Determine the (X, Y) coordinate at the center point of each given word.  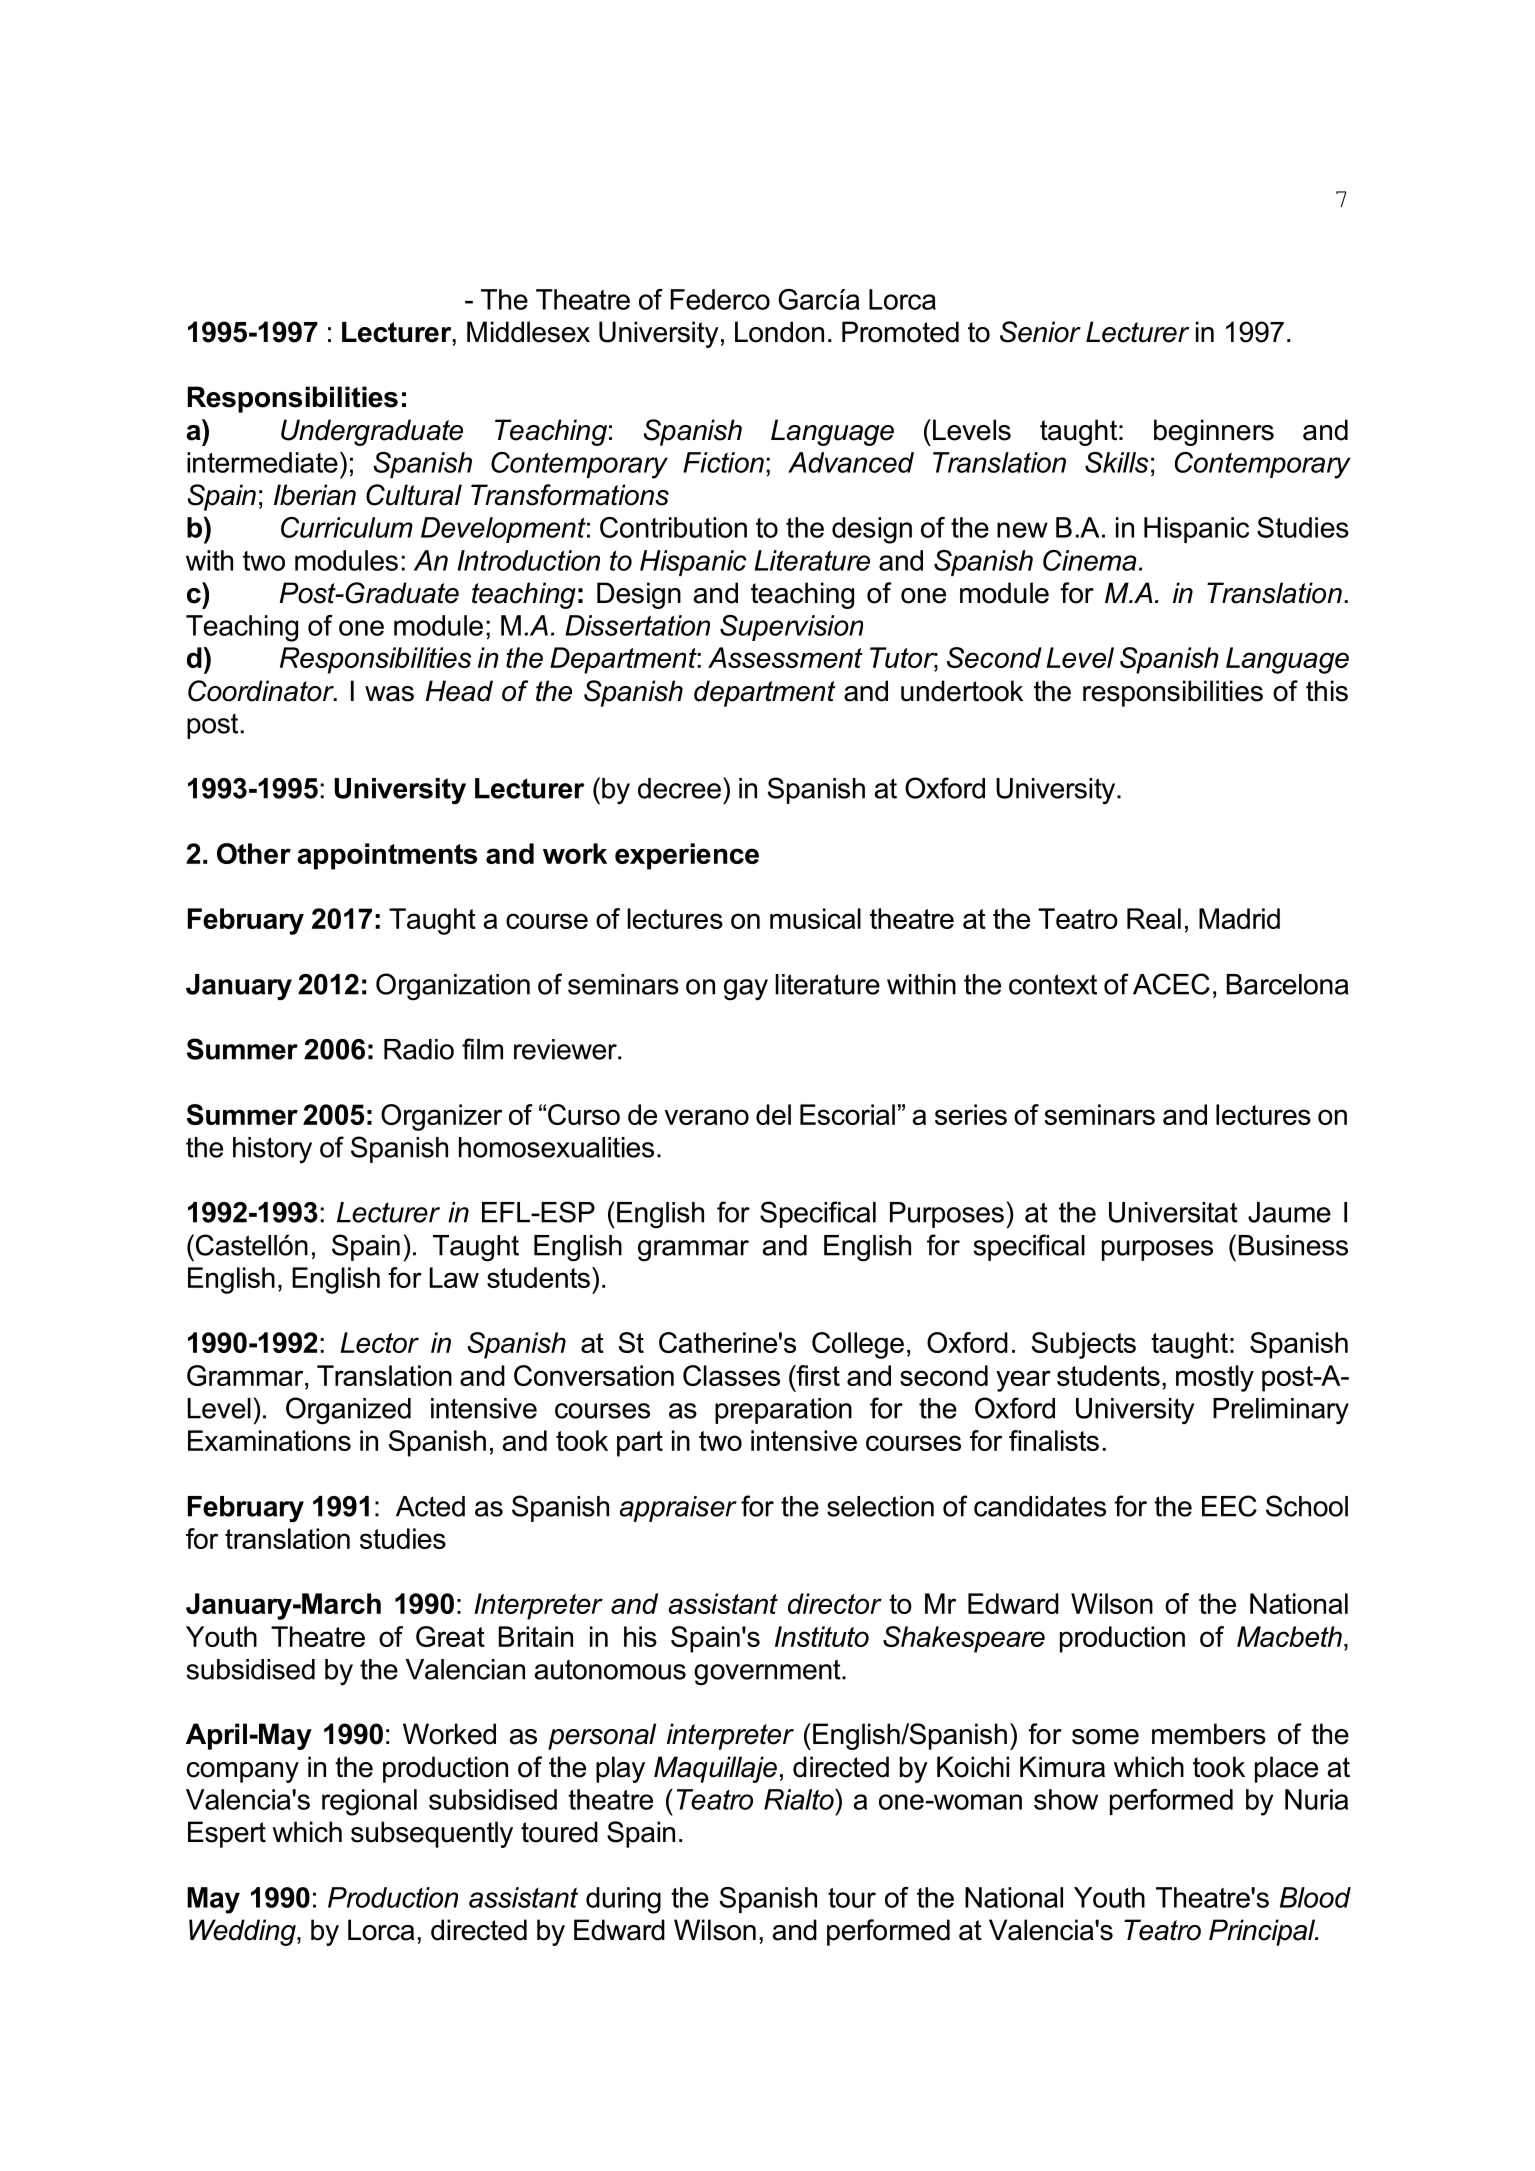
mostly (1215, 1378)
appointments (387, 856)
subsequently (432, 1834)
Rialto (800, 1799)
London (779, 332)
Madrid (1239, 918)
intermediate (262, 462)
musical (815, 918)
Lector (379, 1342)
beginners (1214, 432)
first (817, 1375)
